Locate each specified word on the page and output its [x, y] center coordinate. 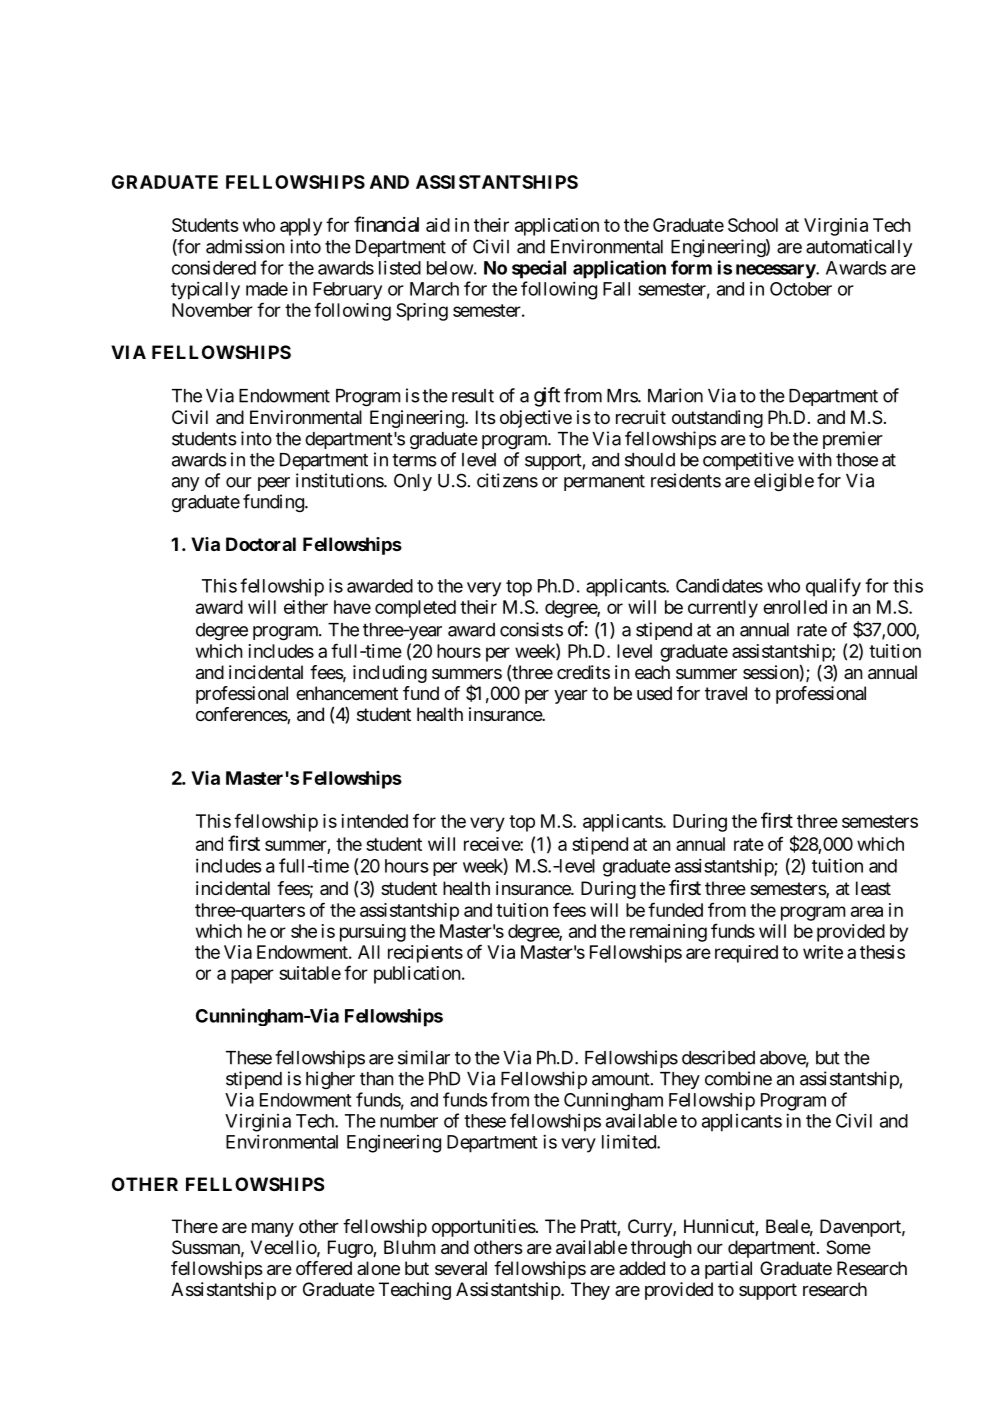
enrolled [795, 607]
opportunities [484, 1228]
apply [301, 227]
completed [415, 609]
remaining [668, 933]
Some [848, 1247]
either [306, 607]
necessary [776, 271]
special [539, 269]
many [273, 1230]
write [823, 952]
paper [252, 976]
